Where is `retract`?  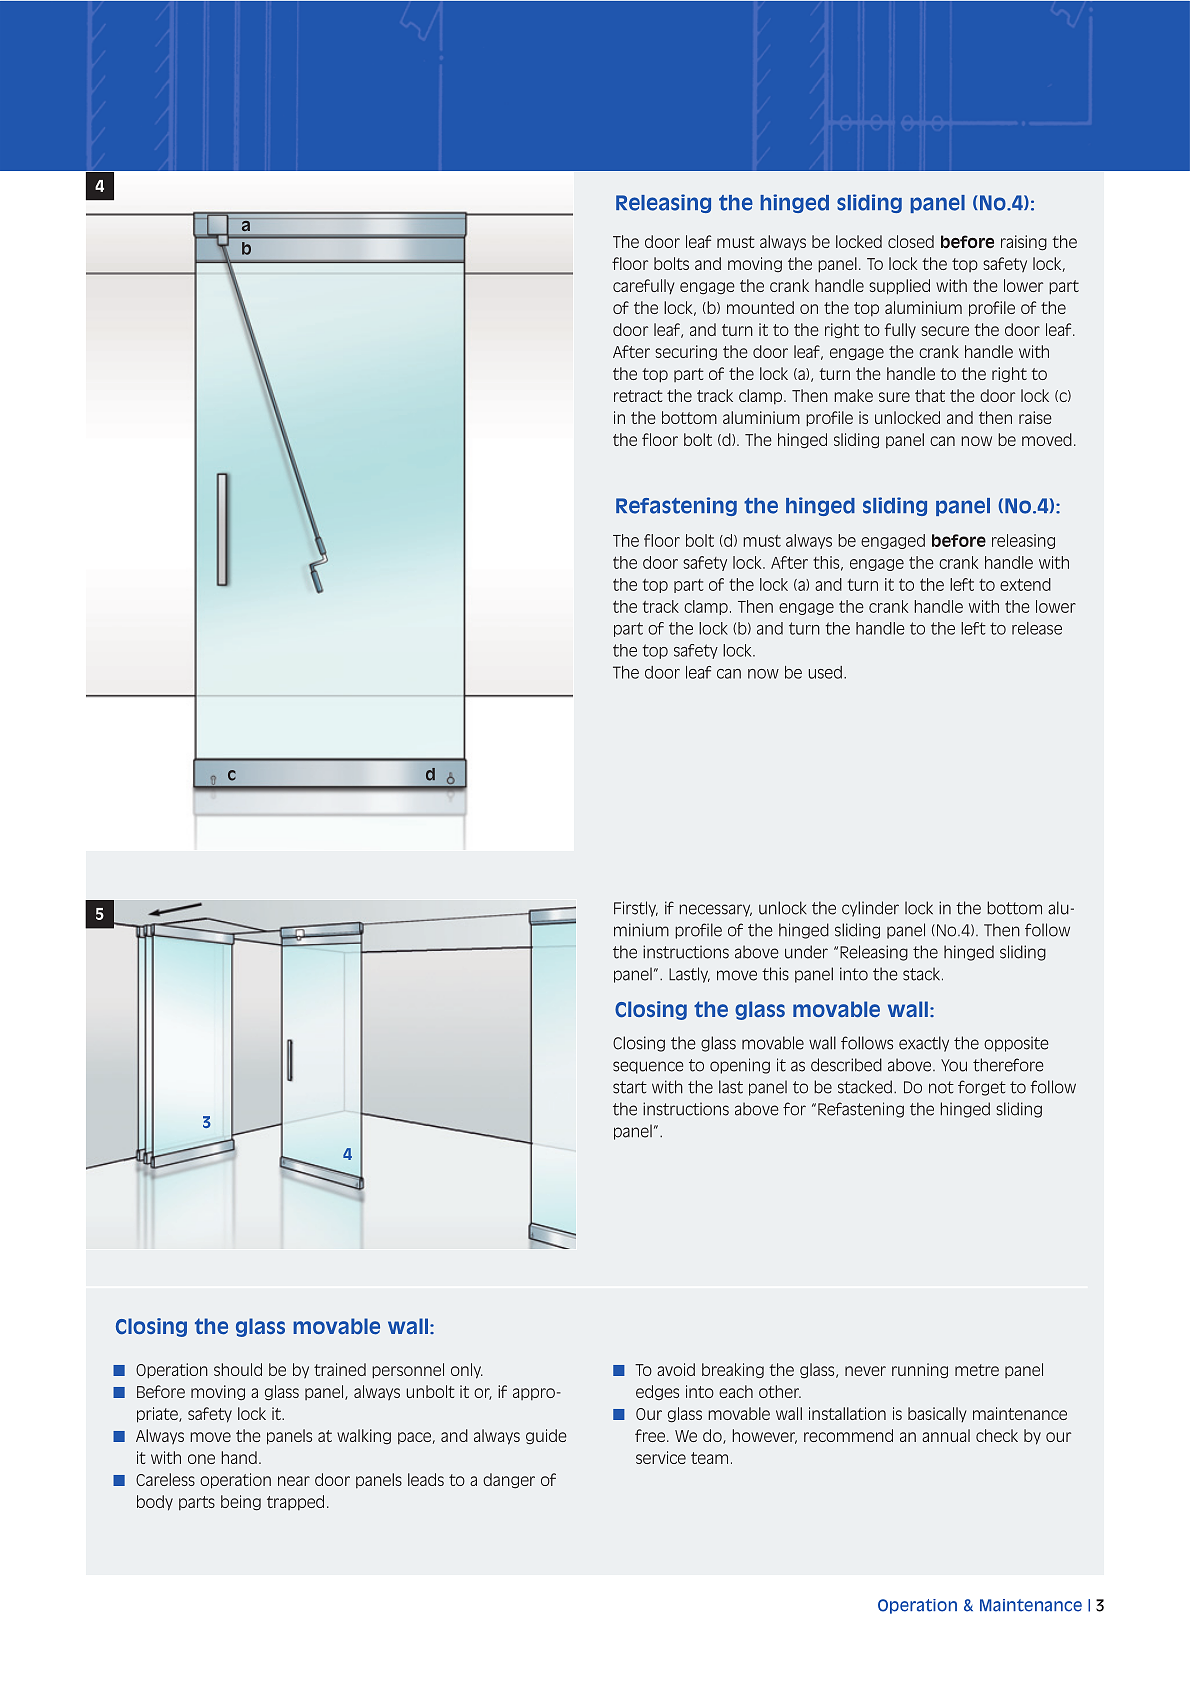 retract is located at coordinates (638, 396).
